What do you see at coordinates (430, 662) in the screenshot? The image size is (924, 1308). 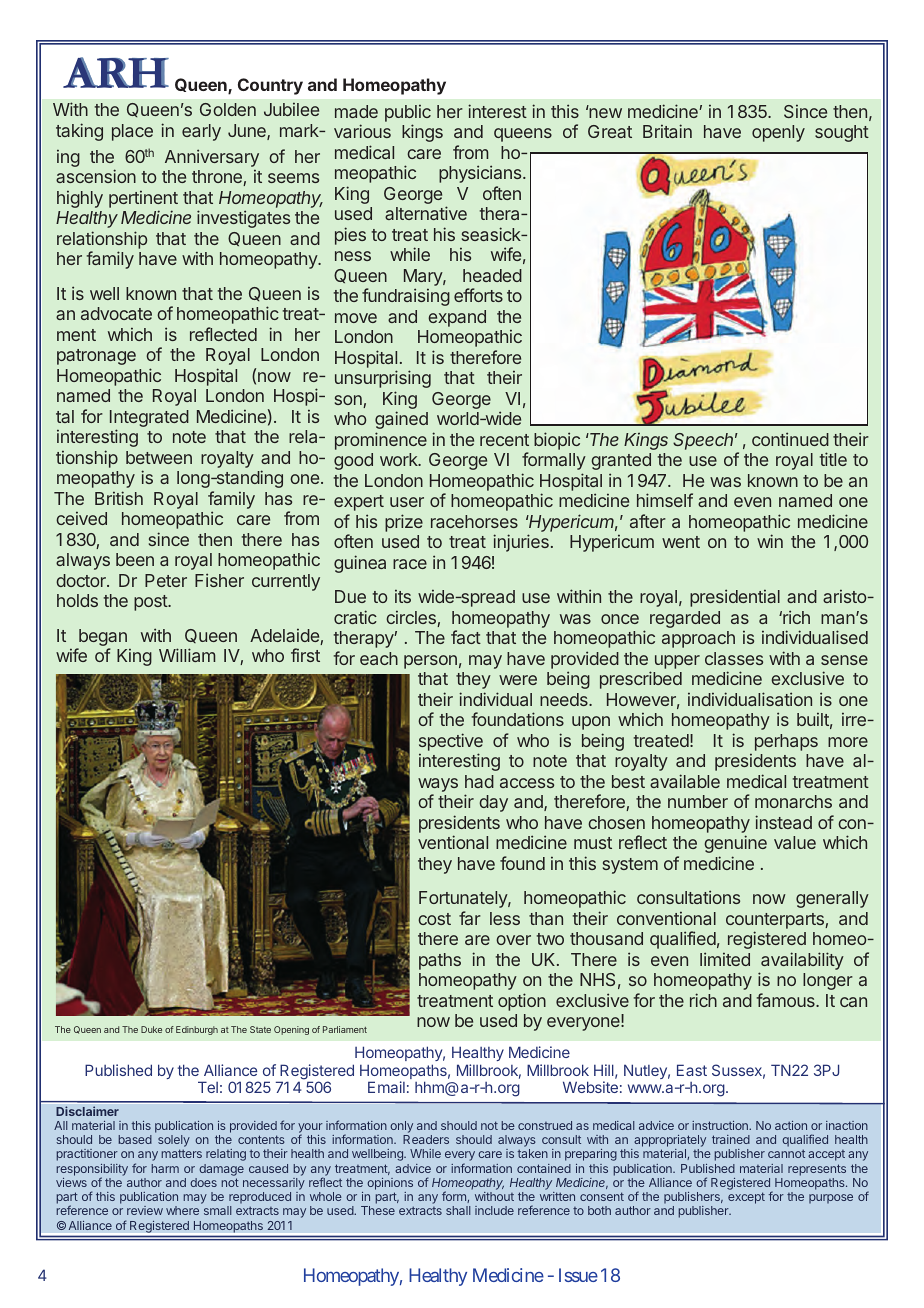 I see `person` at bounding box center [430, 662].
